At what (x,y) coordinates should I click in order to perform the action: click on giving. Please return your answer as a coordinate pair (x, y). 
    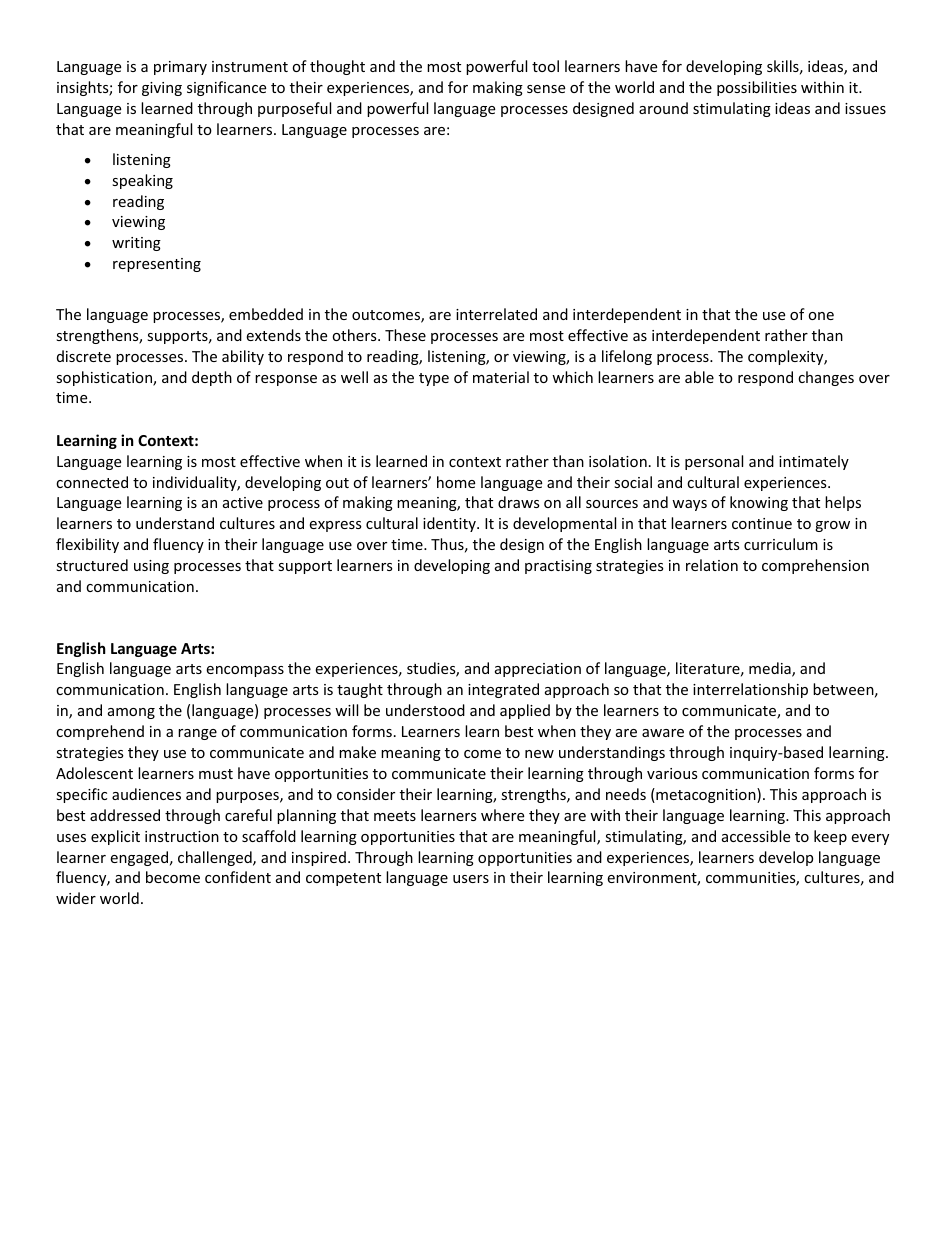
    Looking at the image, I should click on (162, 89).
